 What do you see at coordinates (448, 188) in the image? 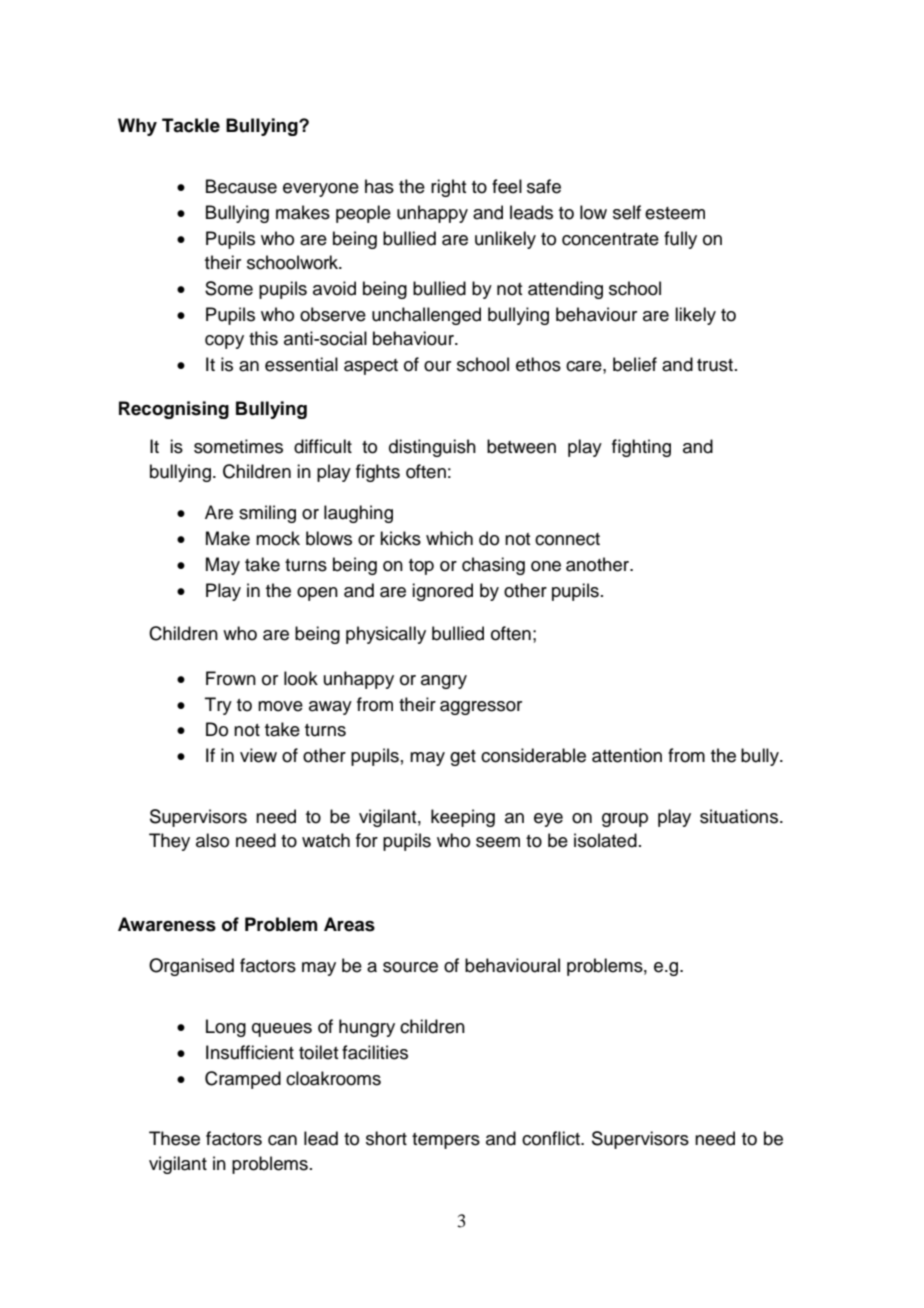
I see `right` at bounding box center [448, 188].
